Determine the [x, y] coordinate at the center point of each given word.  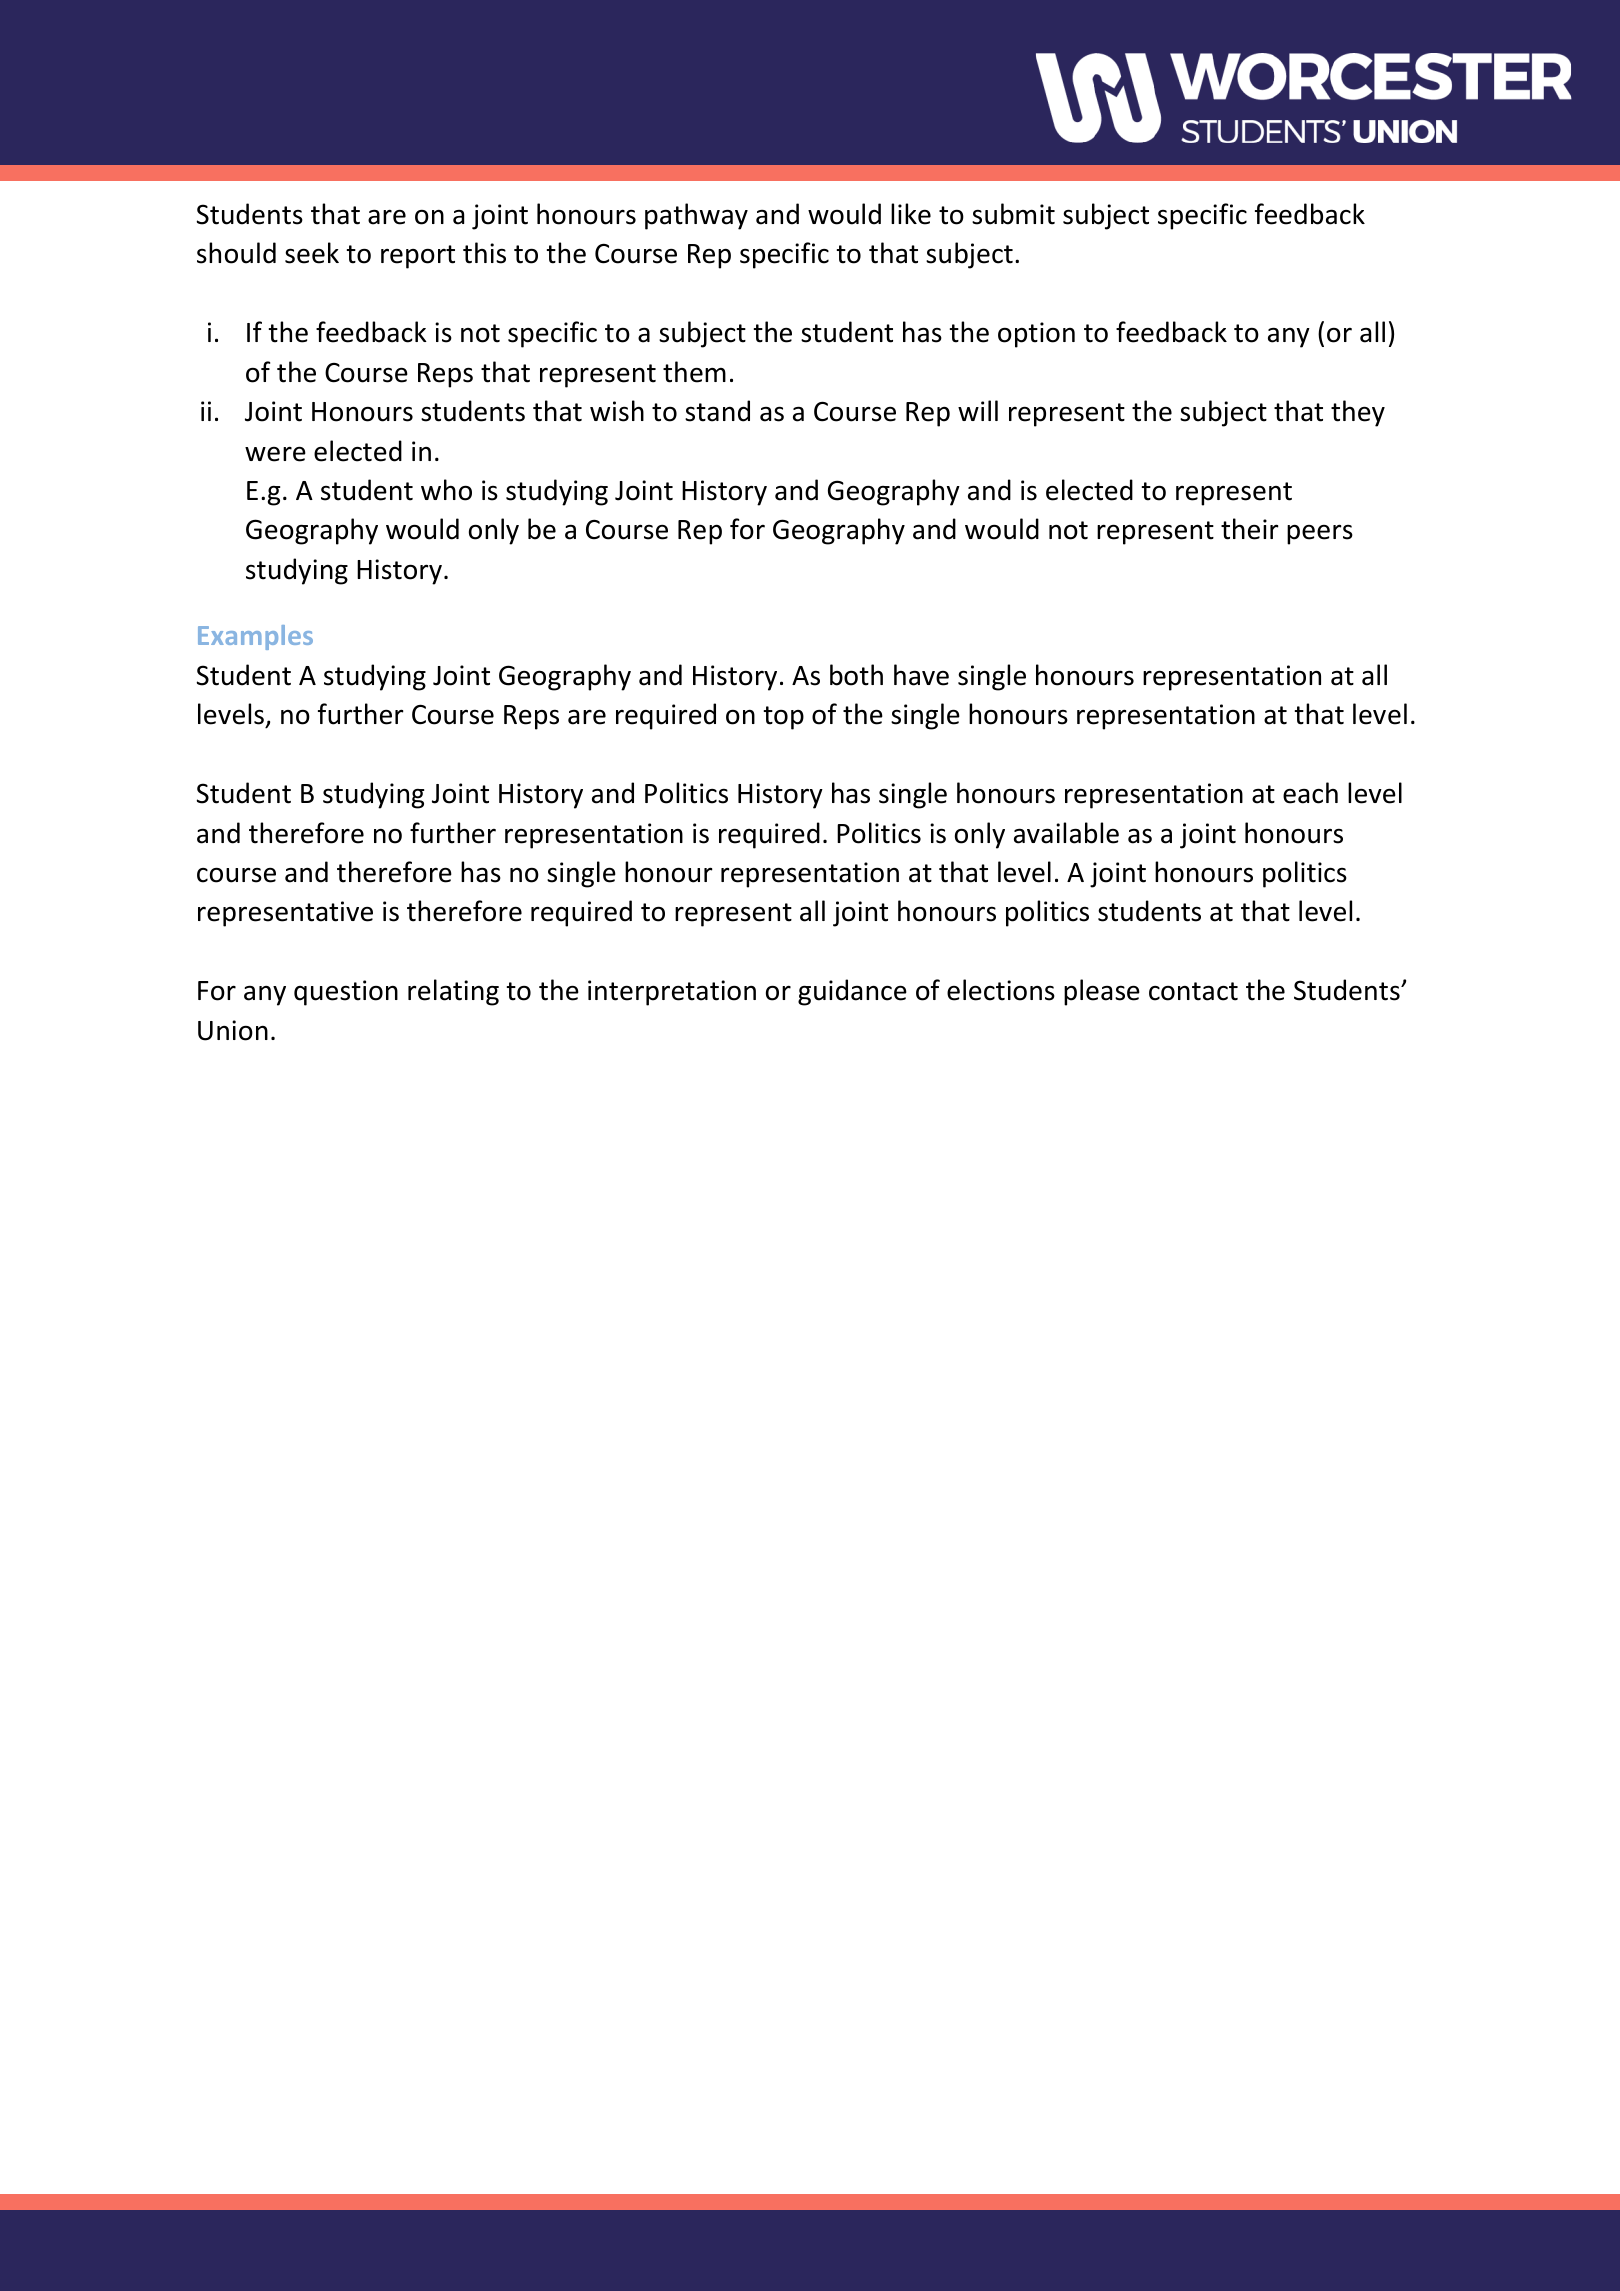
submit [1013, 214]
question [346, 993]
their [1250, 529]
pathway [696, 216]
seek [312, 253]
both [856, 675]
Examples [255, 637]
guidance [852, 992]
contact [1193, 991]
